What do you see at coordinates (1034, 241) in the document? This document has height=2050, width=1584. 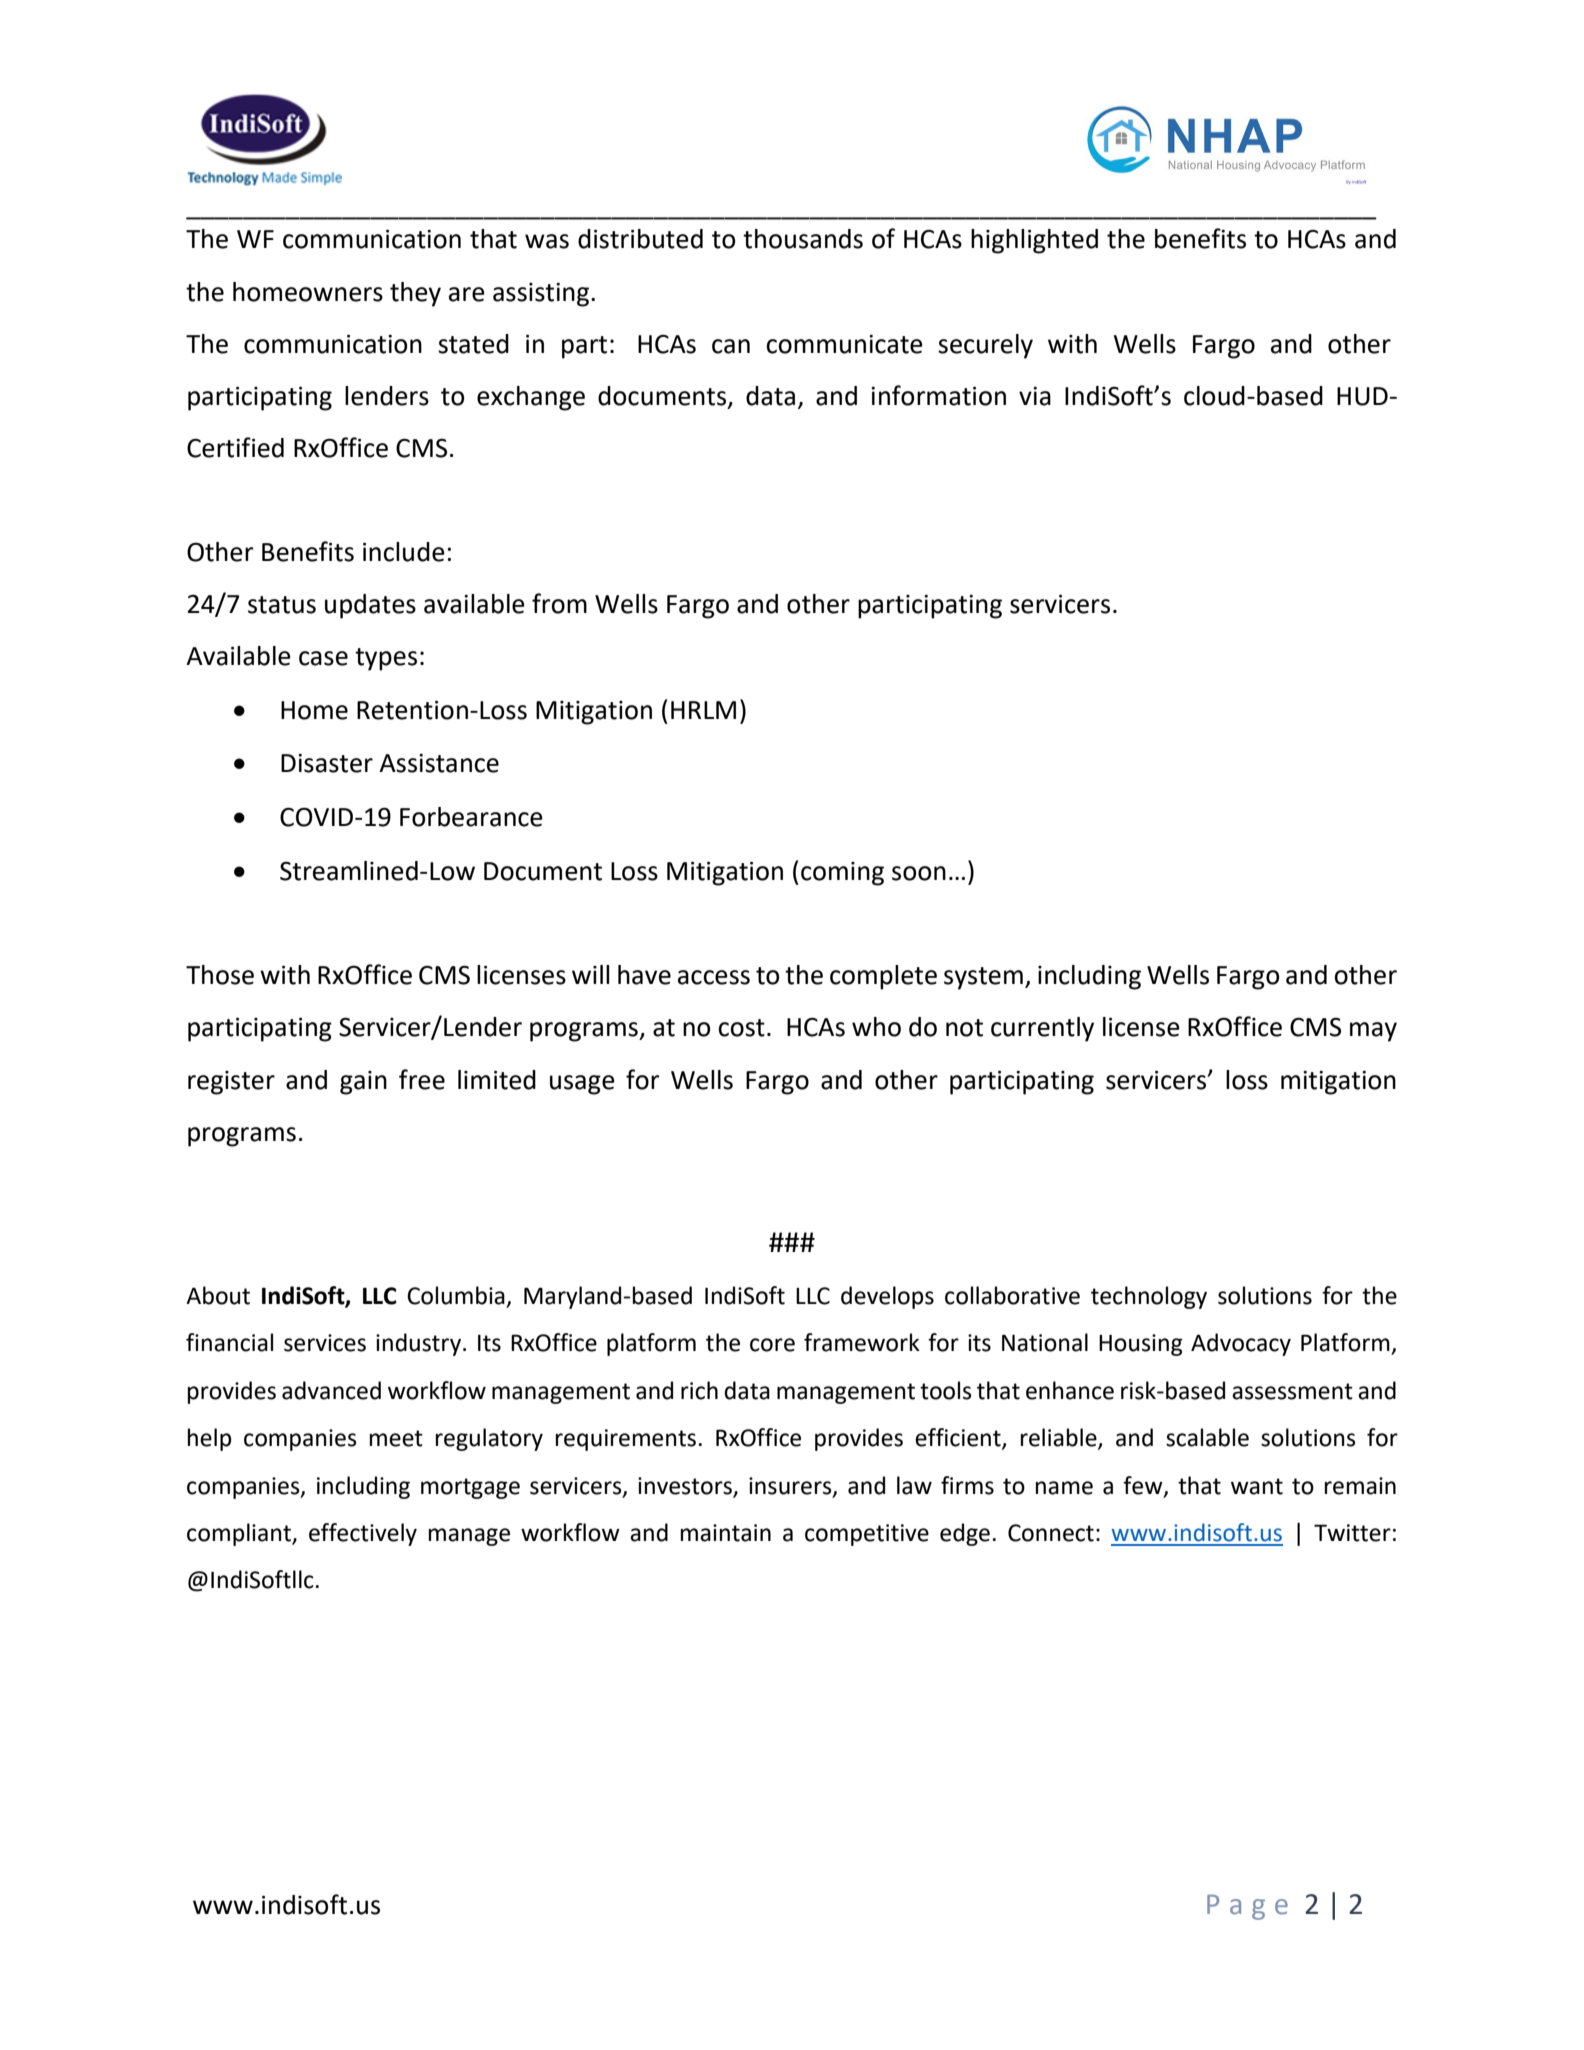 I see `highlighted` at bounding box center [1034, 241].
